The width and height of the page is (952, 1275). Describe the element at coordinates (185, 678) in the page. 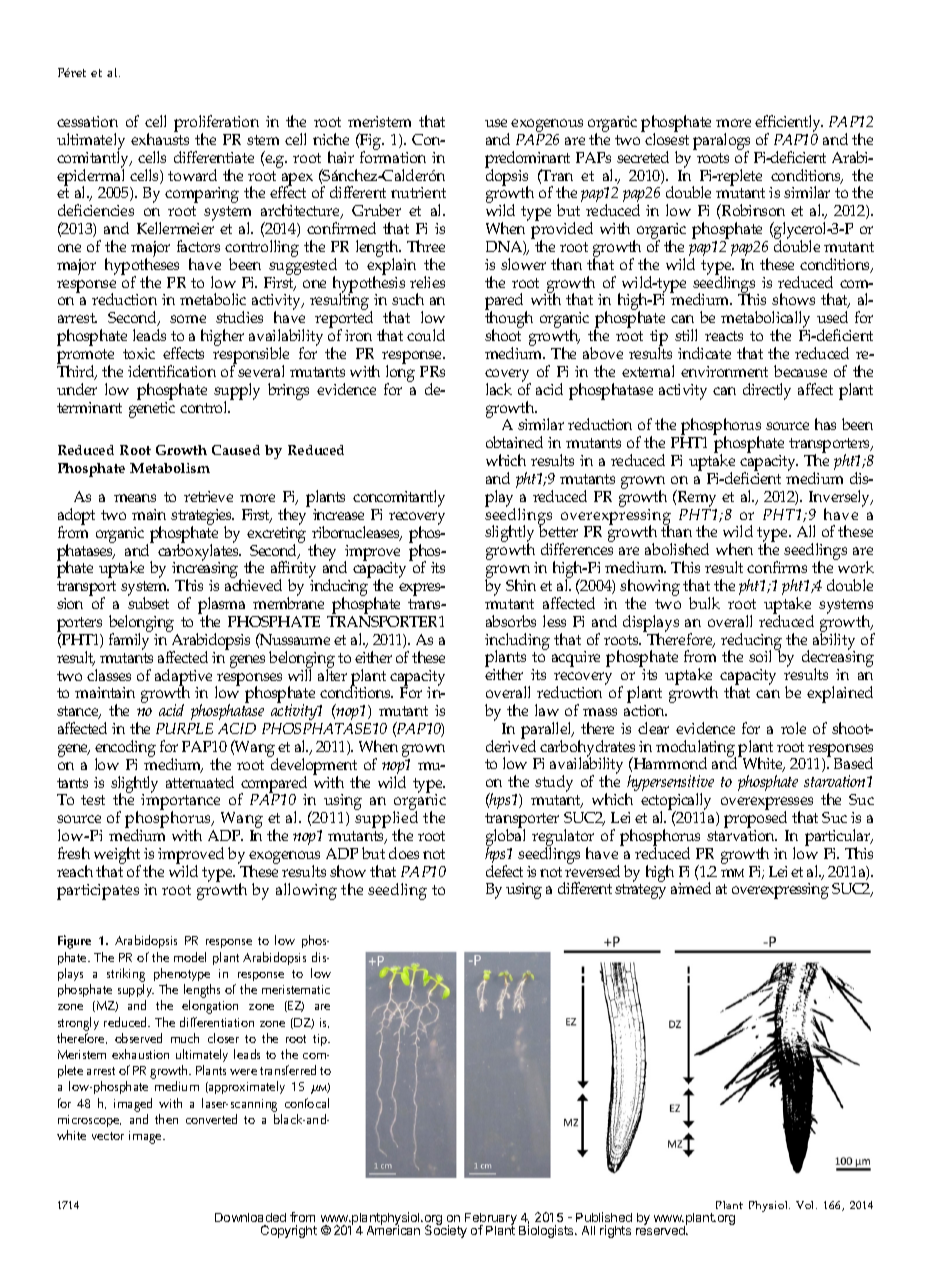

I see `adaptive` at that location.
